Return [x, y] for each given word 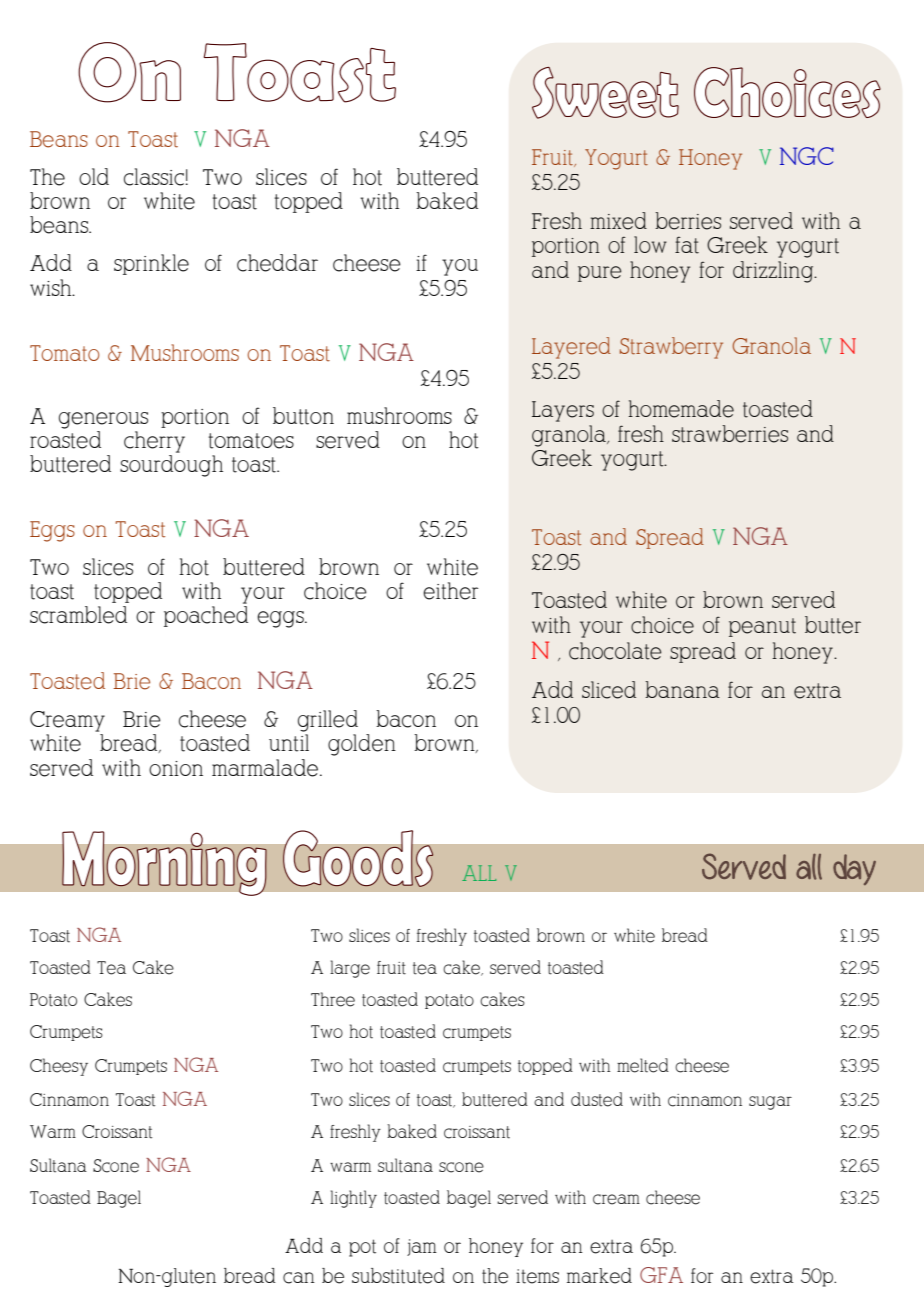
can [299, 1278]
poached [206, 616]
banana [682, 689]
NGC [807, 156]
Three [333, 999]
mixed [618, 221]
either [451, 591]
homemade [681, 409]
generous [103, 420]
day [854, 869]
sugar [770, 1103]
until [289, 743]
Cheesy [59, 1067]
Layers [563, 411]
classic [154, 177]
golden [362, 745]
